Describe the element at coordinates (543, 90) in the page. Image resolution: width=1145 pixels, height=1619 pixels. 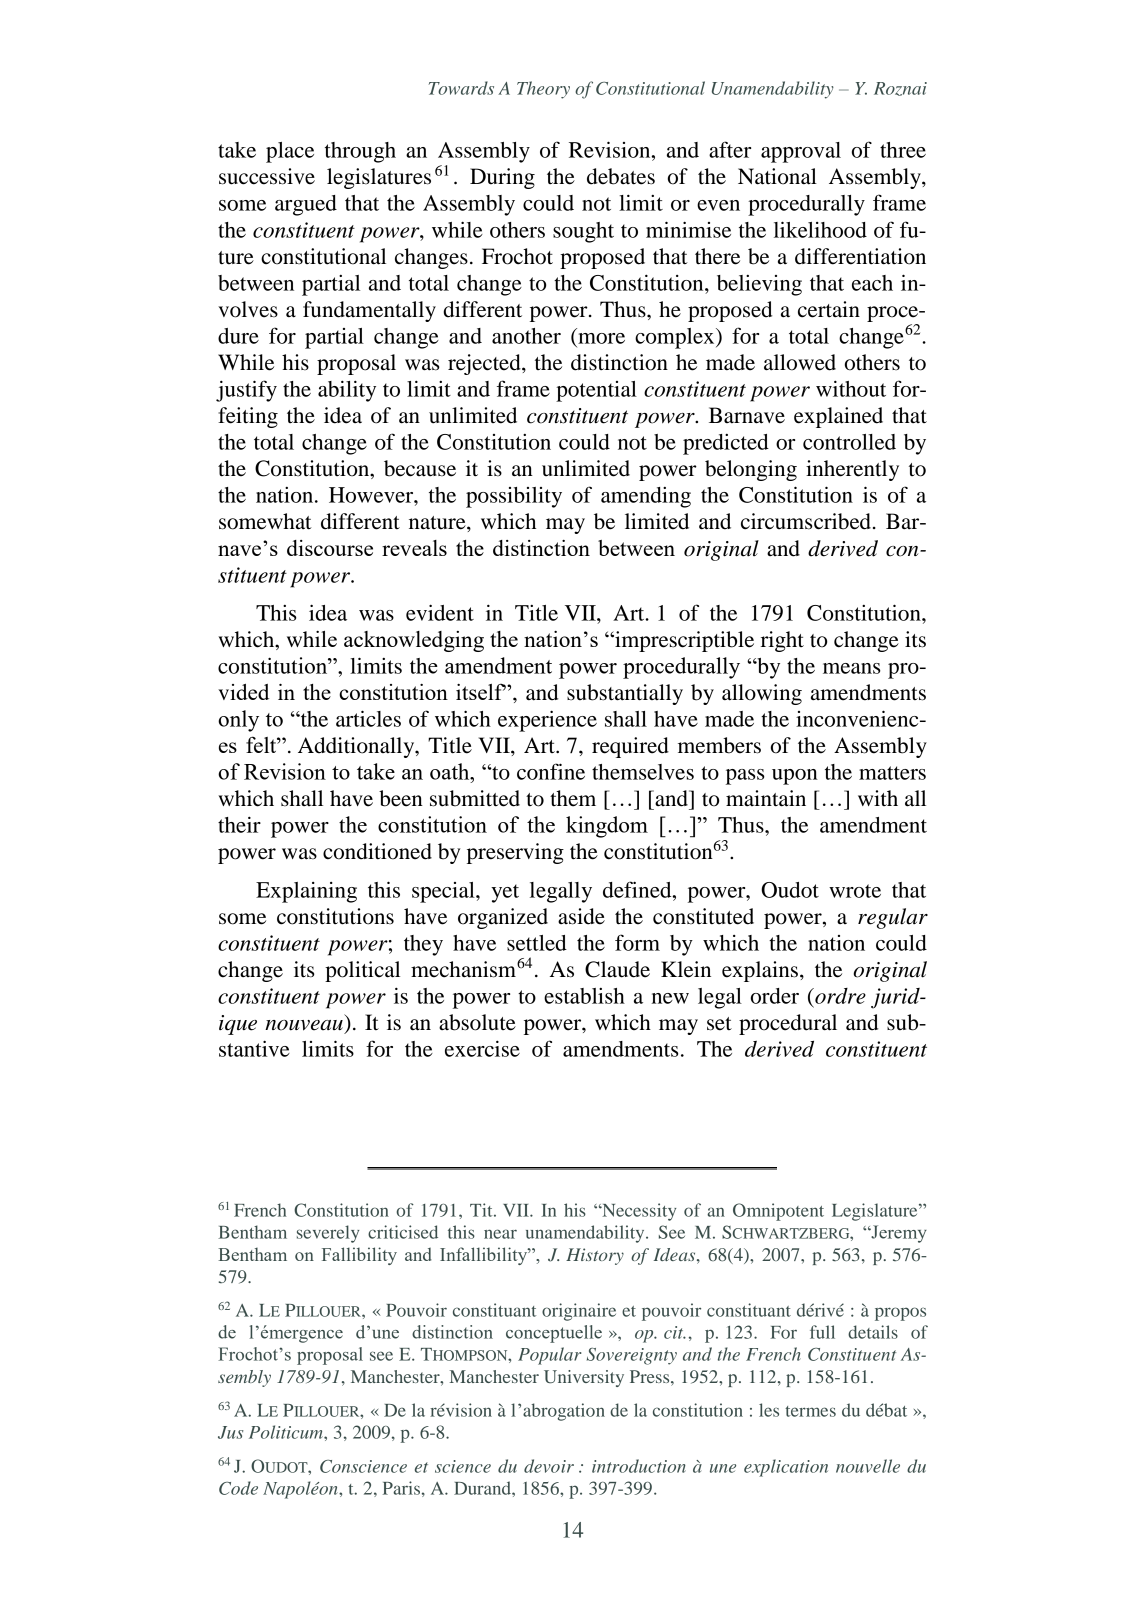
I see `Theory` at that location.
